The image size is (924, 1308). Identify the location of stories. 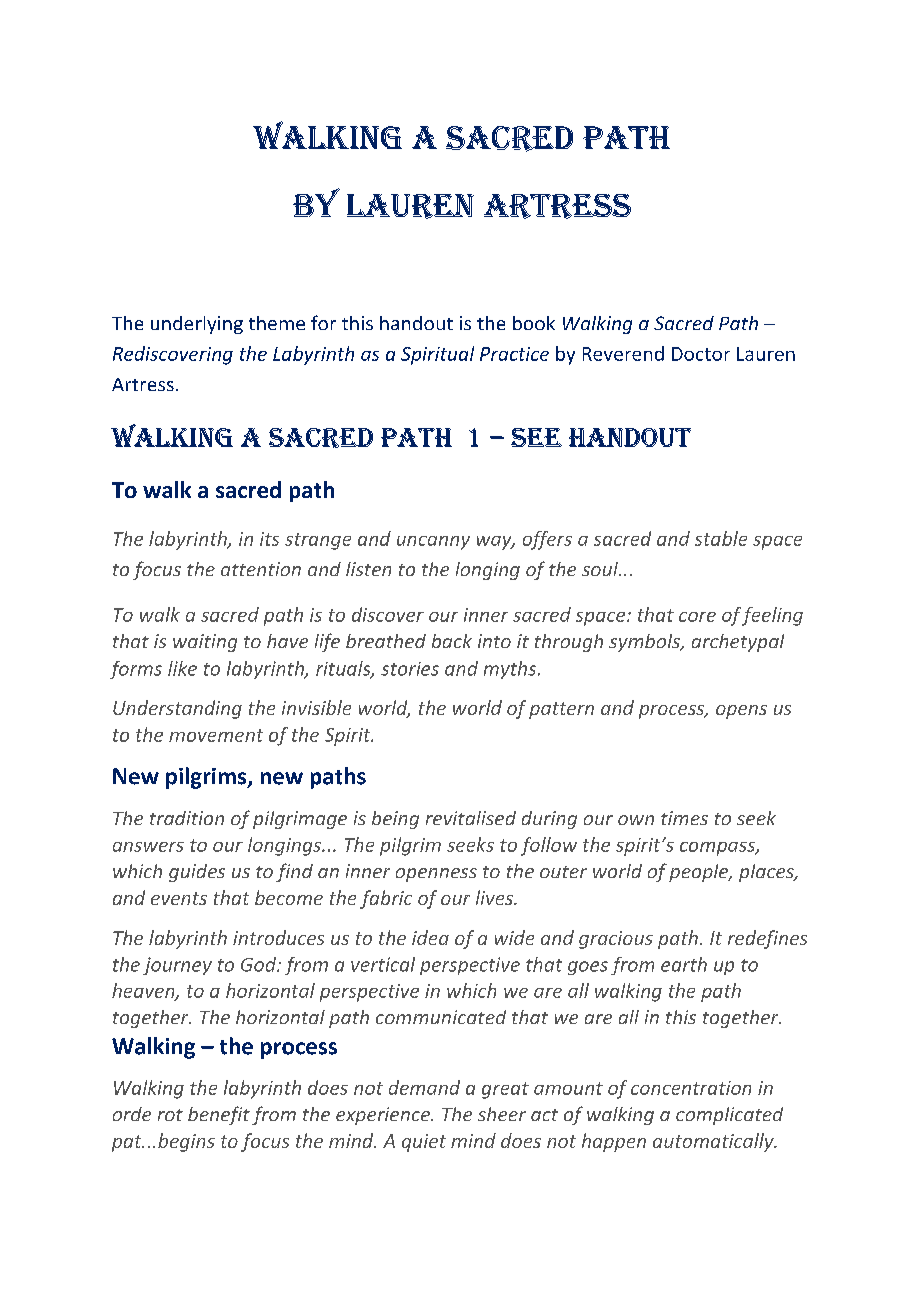
(410, 669).
